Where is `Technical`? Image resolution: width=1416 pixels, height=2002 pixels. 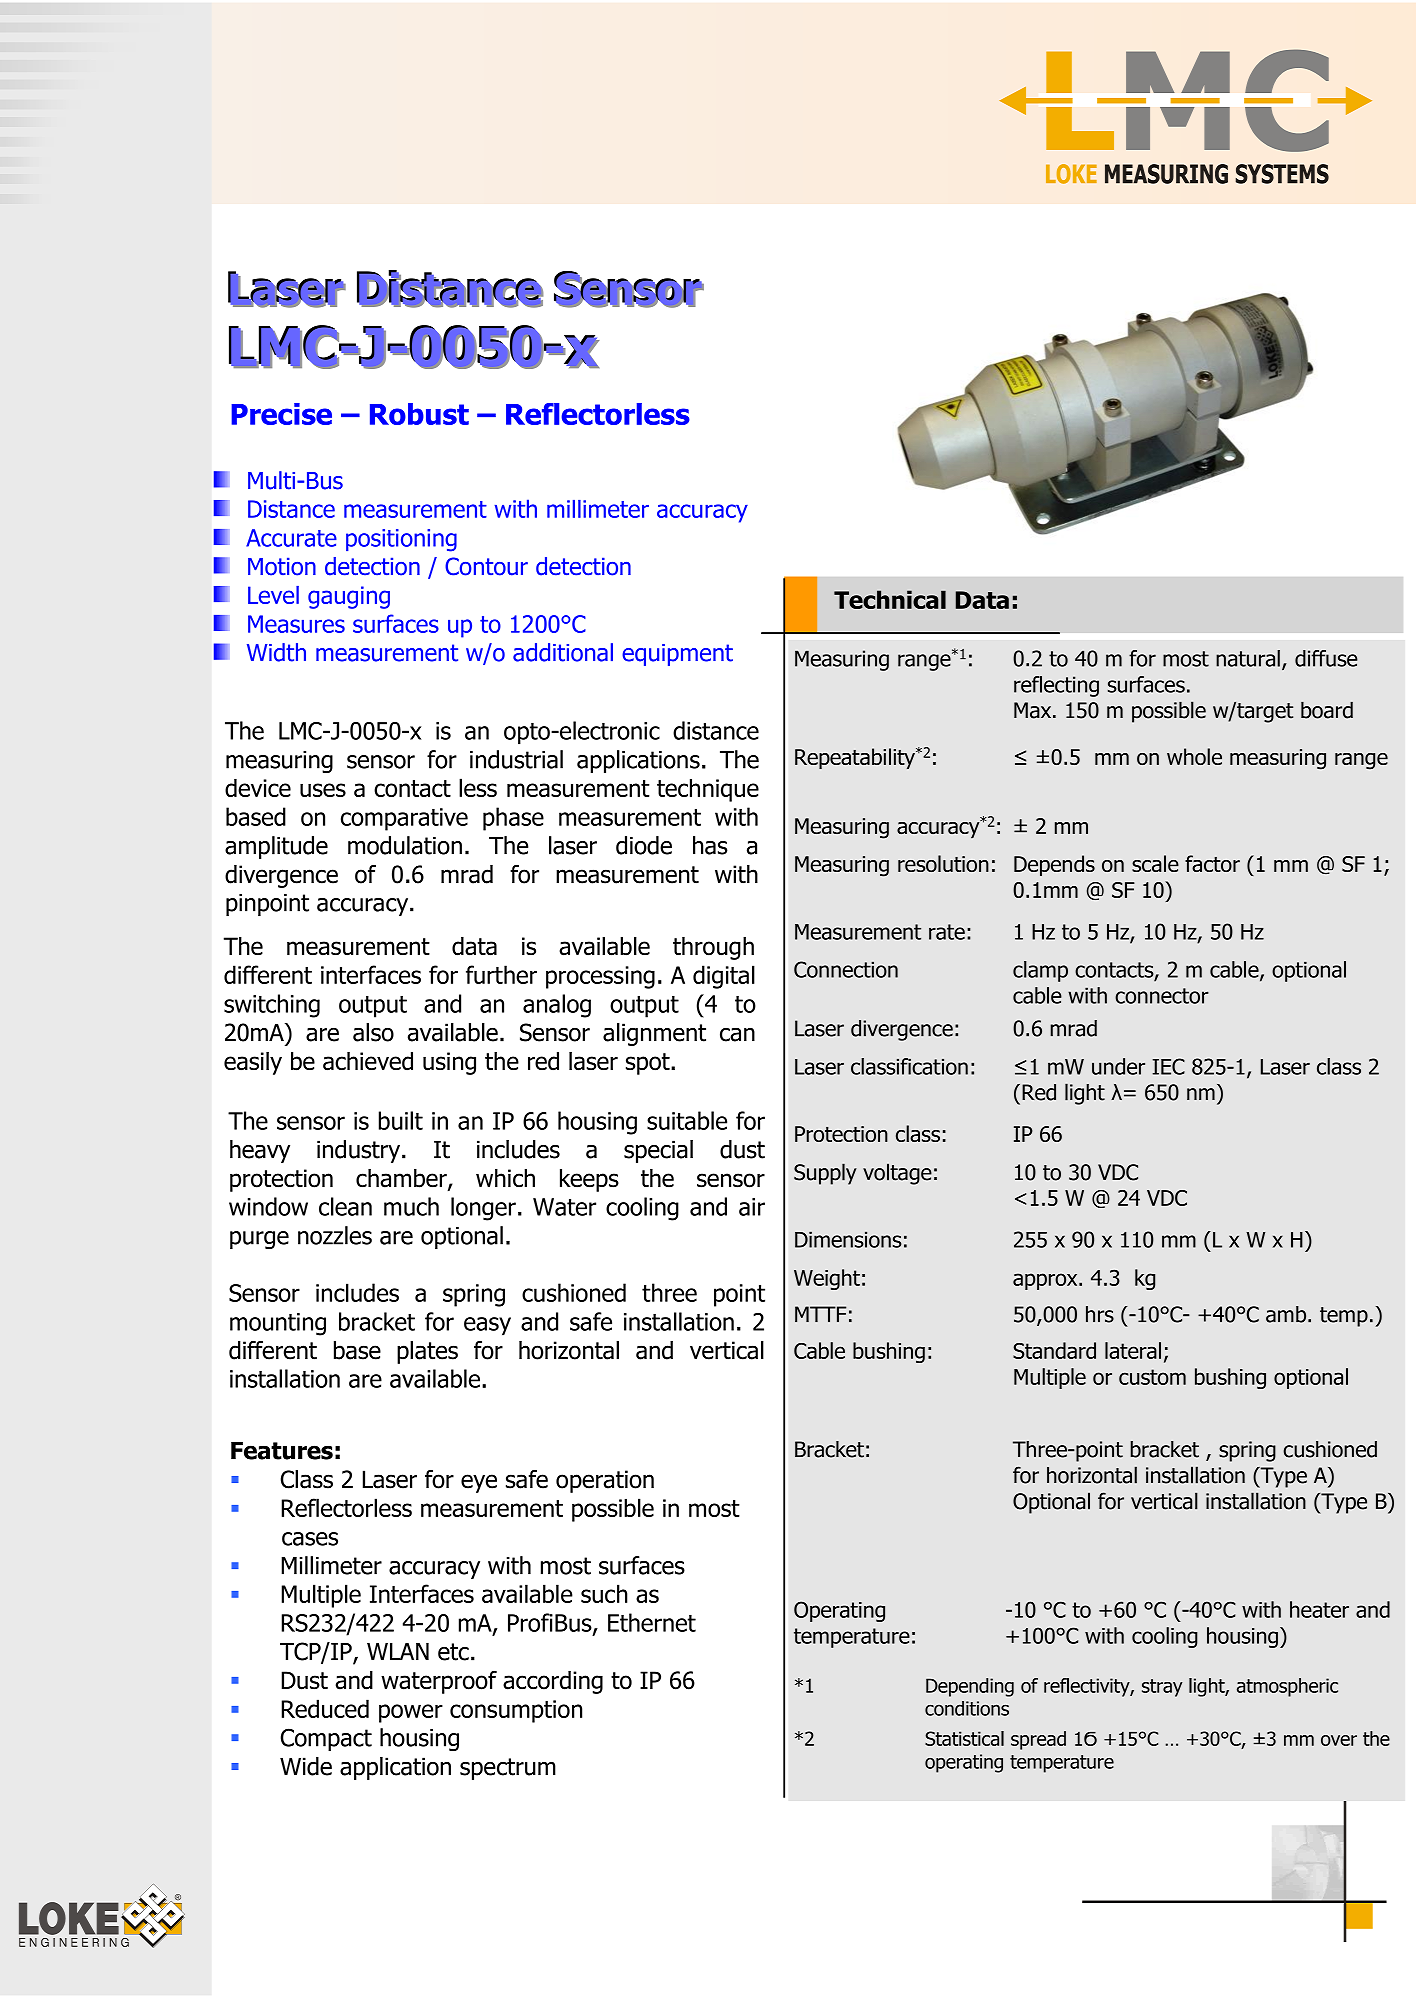 Technical is located at coordinates (890, 599).
